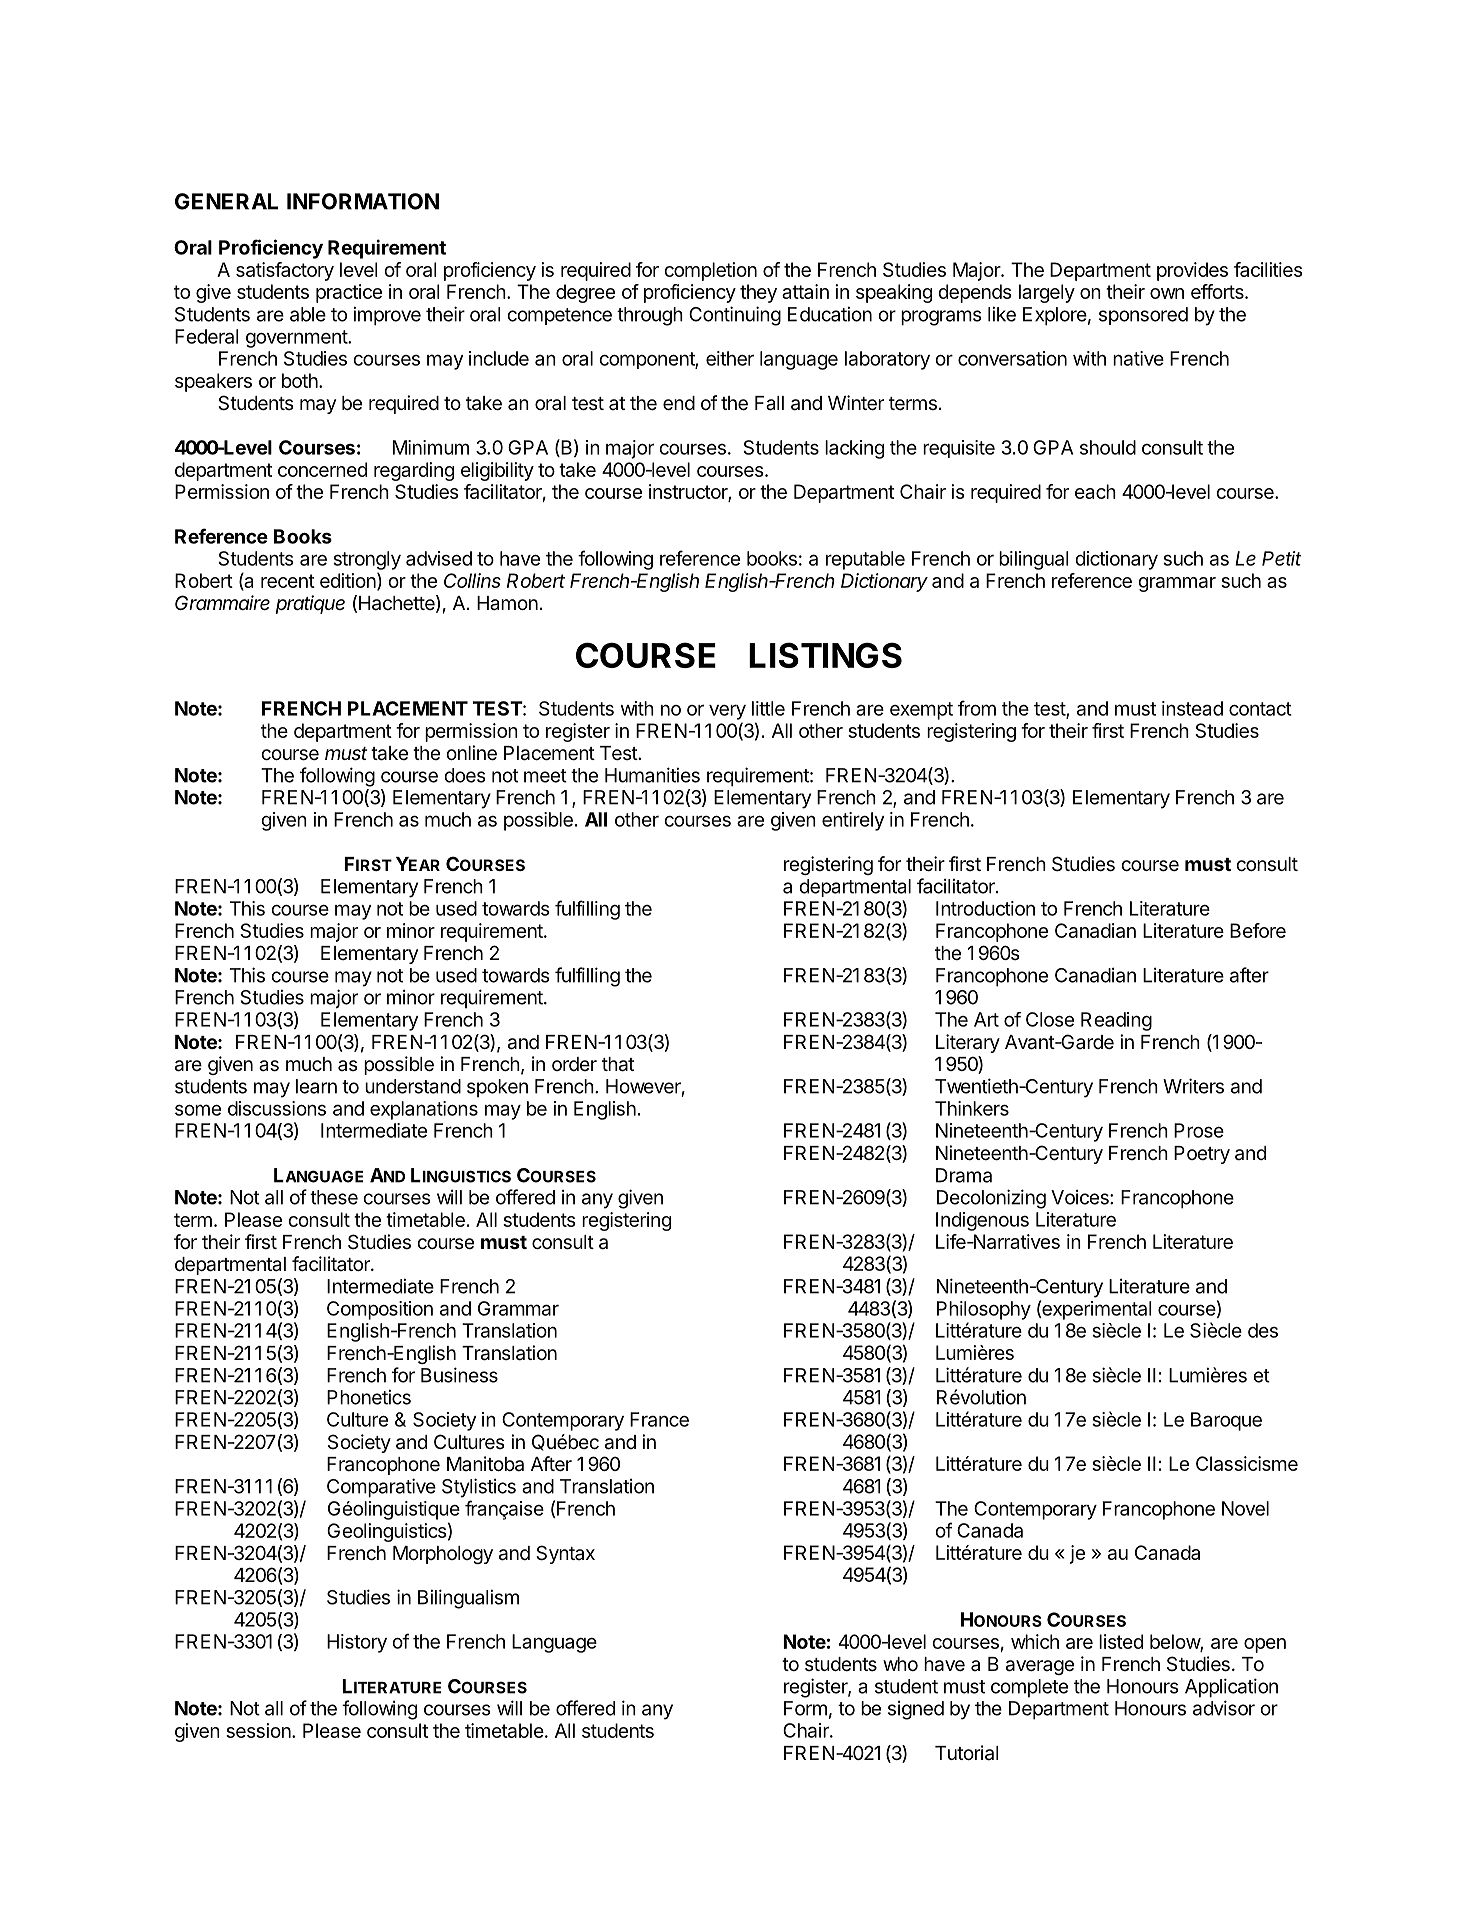 The image size is (1478, 1913). I want to click on learn, so click(316, 1086).
